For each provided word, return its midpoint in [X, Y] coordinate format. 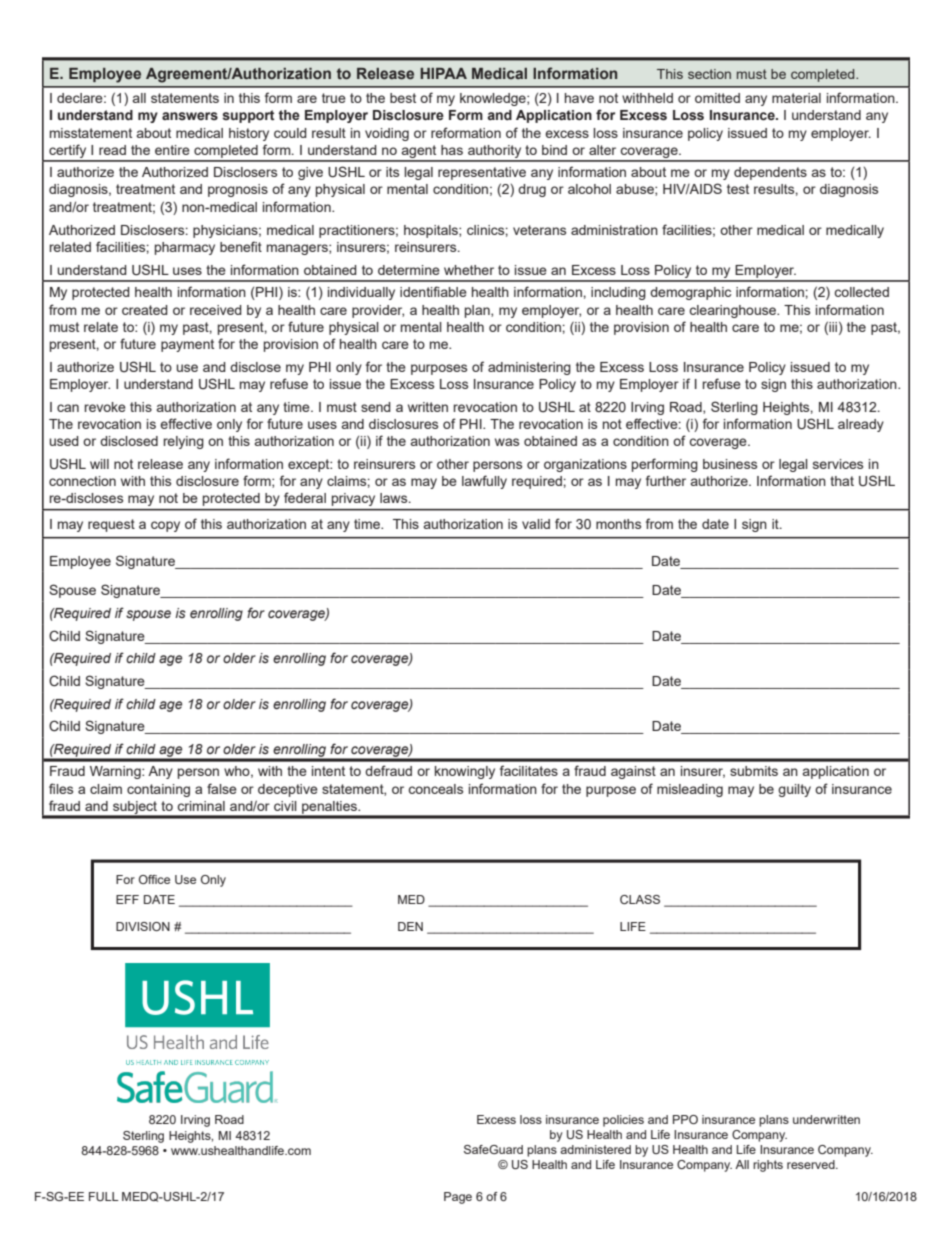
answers [190, 116]
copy [165, 526]
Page [458, 1198]
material [796, 98]
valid [536, 524]
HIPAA [443, 73]
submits [754, 771]
